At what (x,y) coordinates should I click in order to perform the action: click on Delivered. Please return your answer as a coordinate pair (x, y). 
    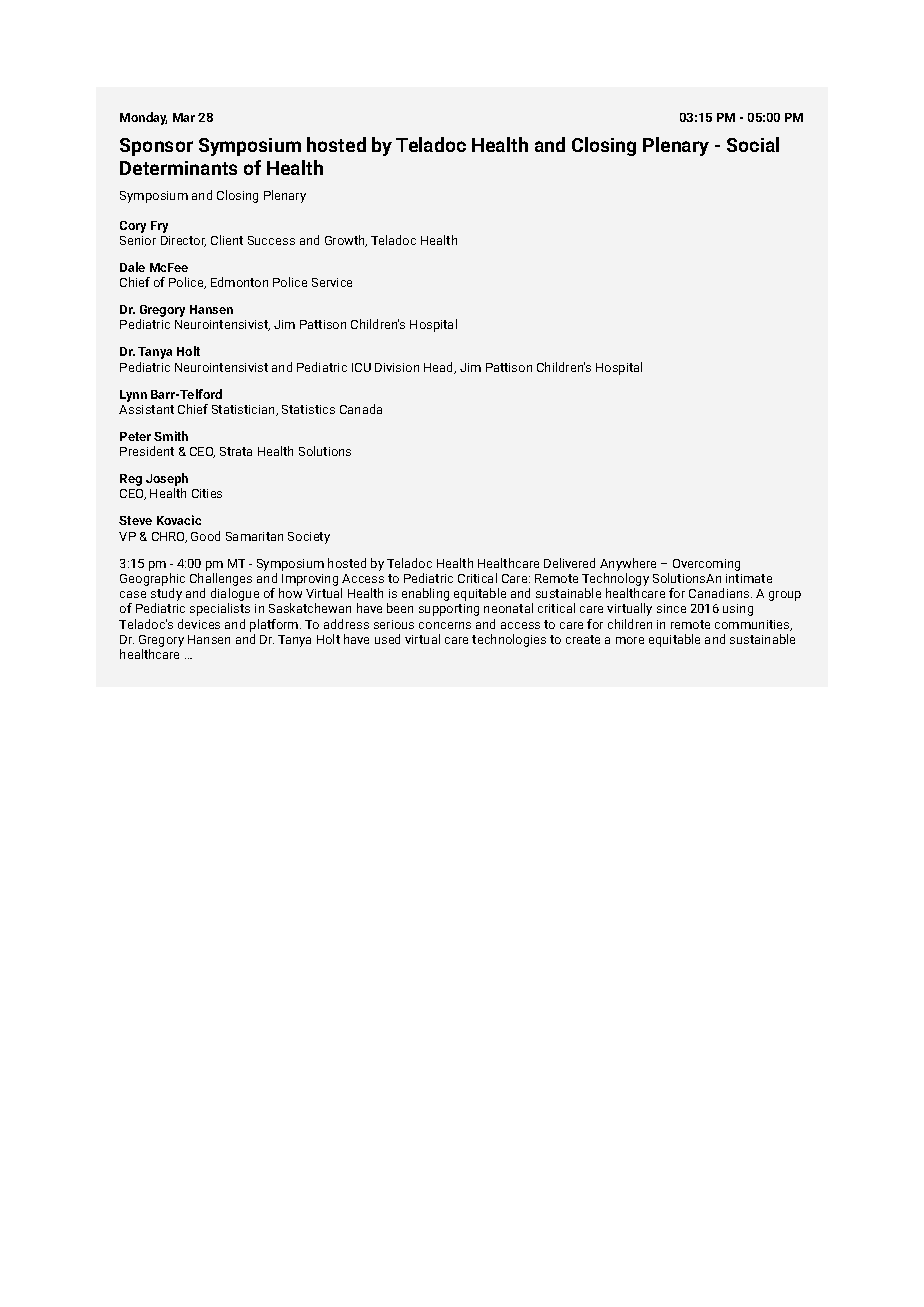
    Looking at the image, I should click on (569, 563).
